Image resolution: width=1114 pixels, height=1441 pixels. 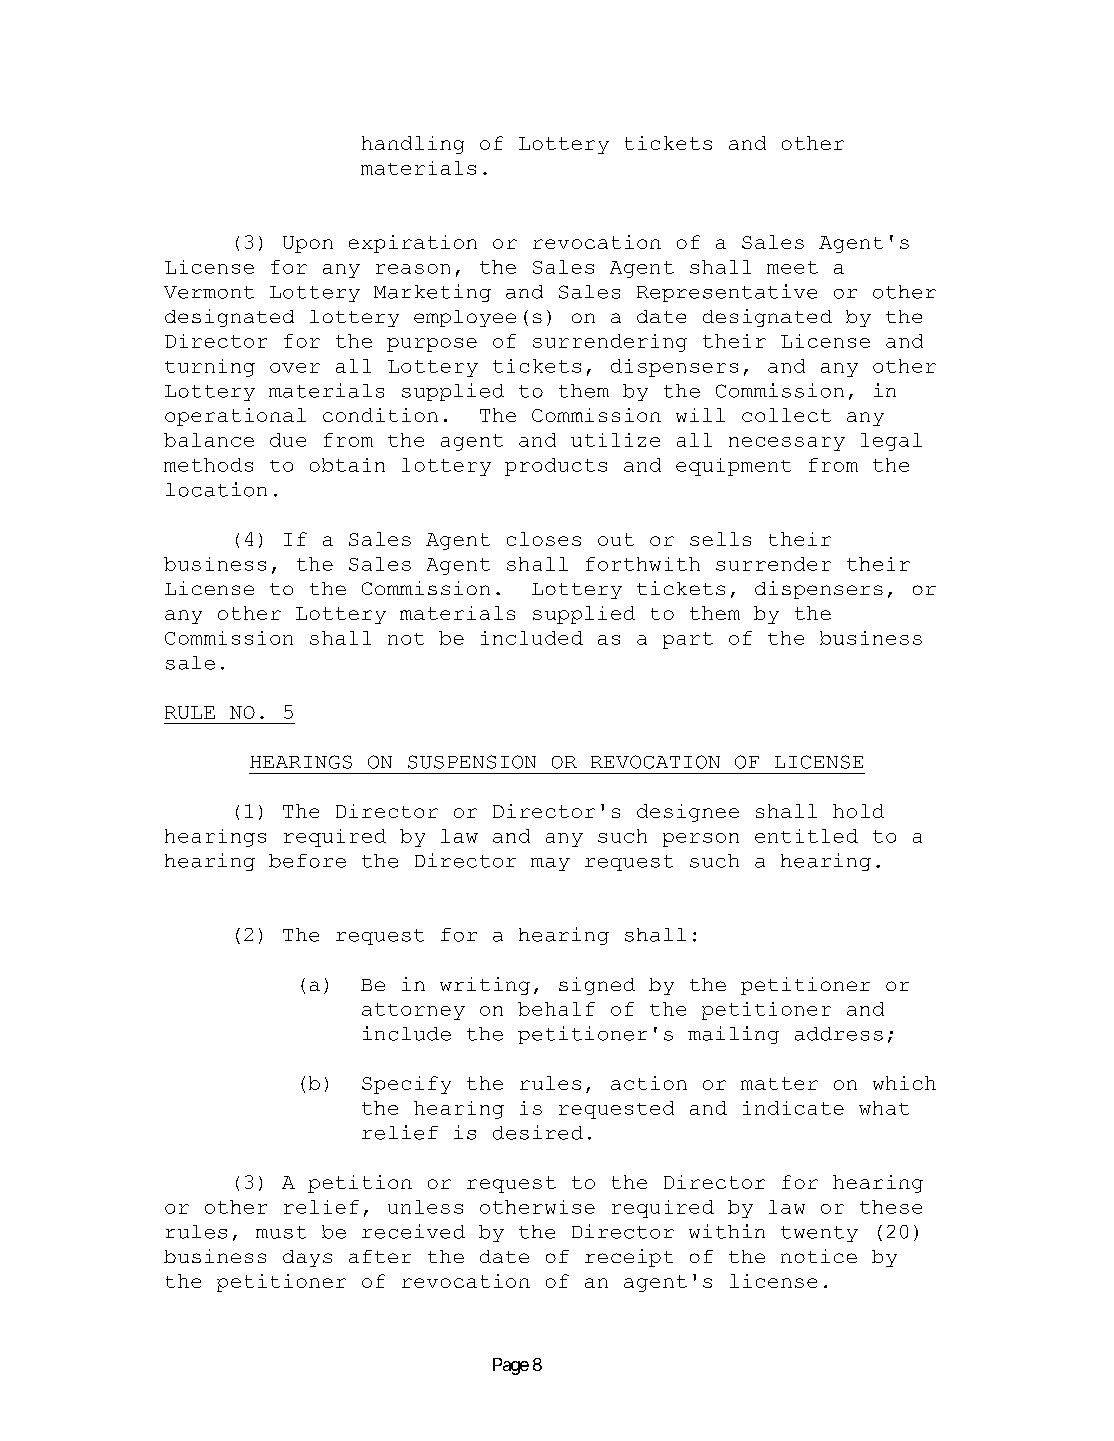 I want to click on Specify, so click(x=406, y=1085).
